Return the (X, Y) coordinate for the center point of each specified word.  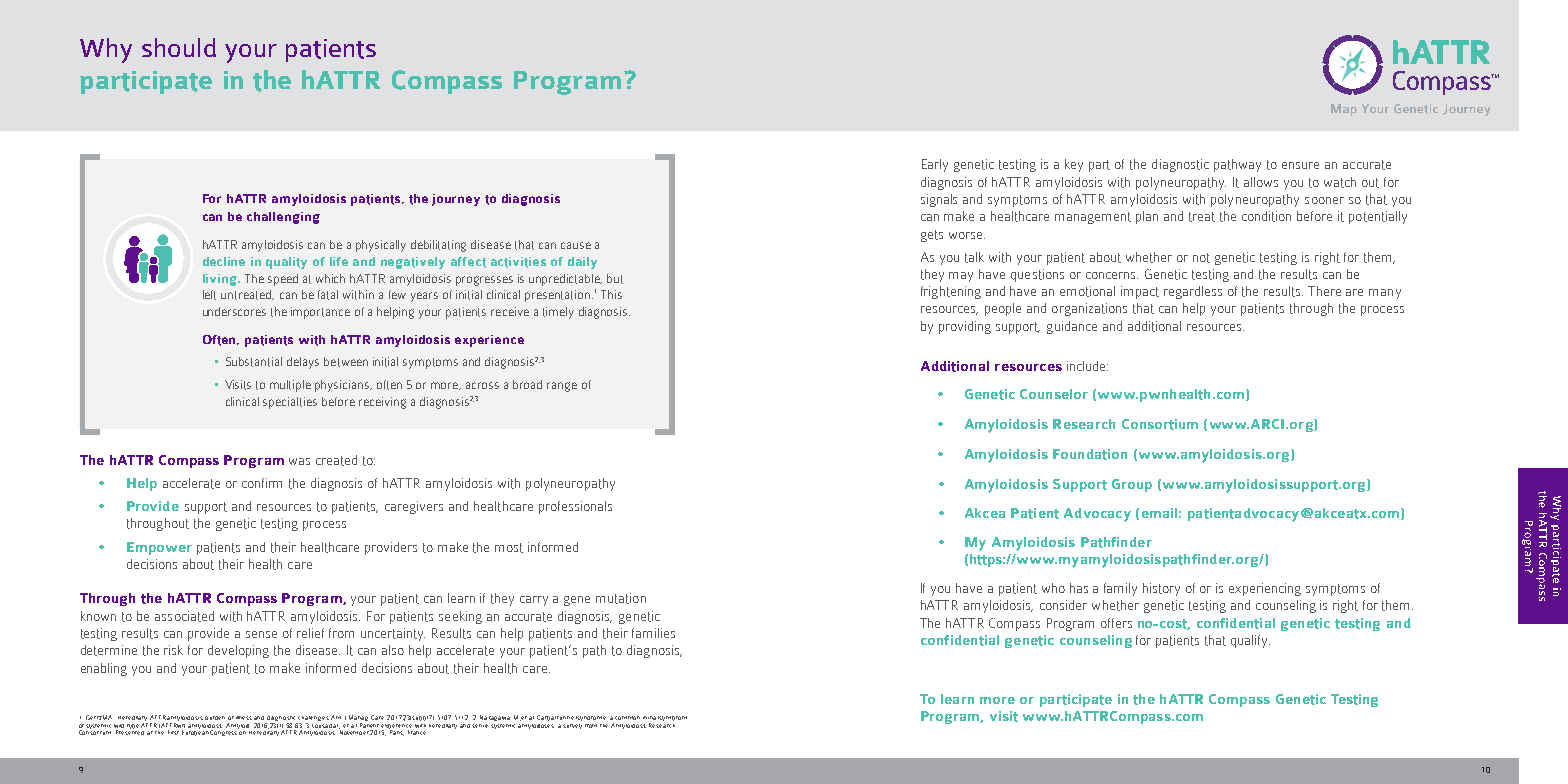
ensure (1300, 165)
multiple (290, 386)
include (1087, 366)
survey (572, 726)
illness (244, 718)
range (562, 387)
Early (935, 165)
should (179, 47)
